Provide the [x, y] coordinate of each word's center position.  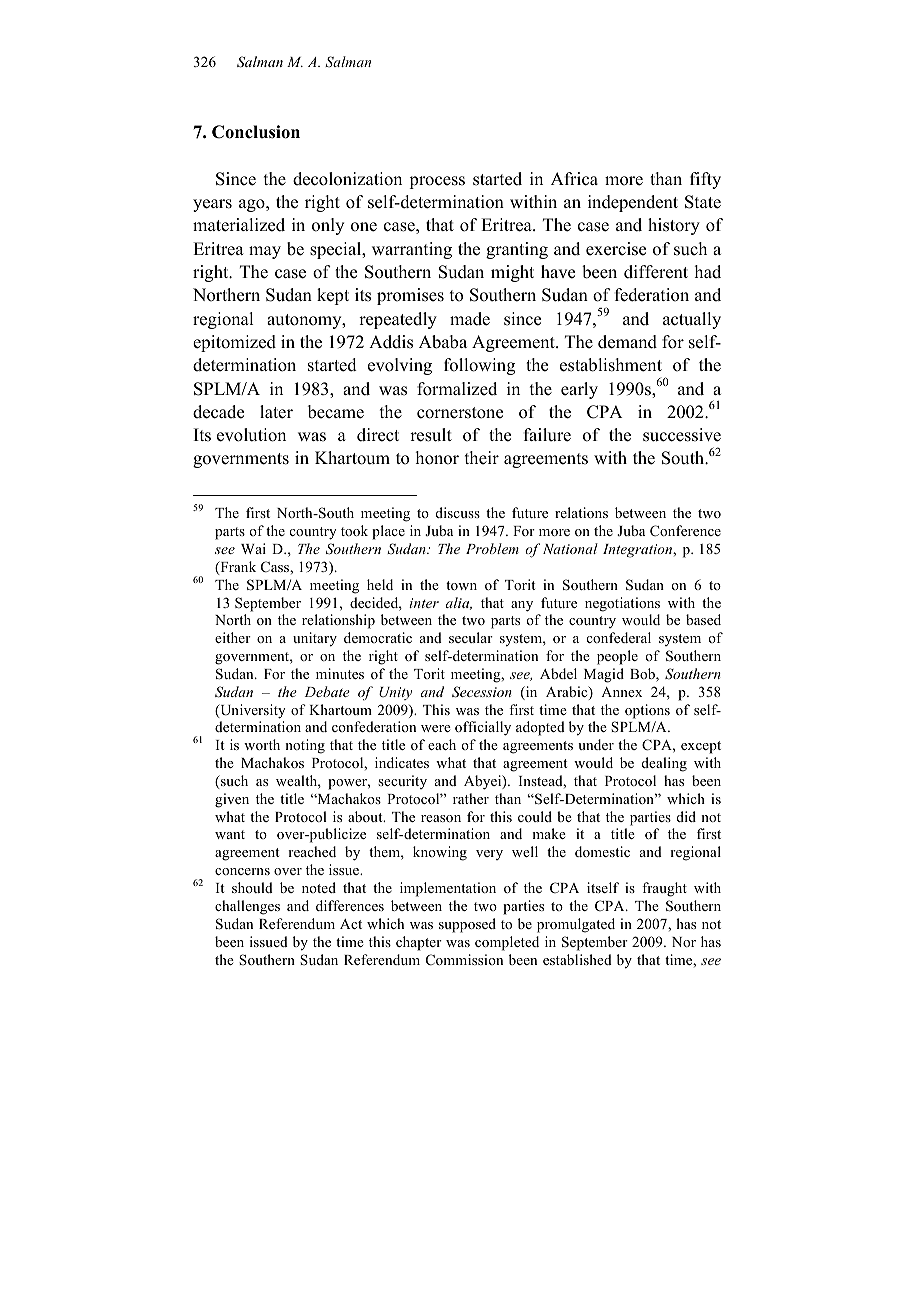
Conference [685, 531]
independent [633, 203]
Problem [492, 548]
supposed [467, 925]
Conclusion [256, 132]
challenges [247, 907]
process [437, 182]
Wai [253, 548]
